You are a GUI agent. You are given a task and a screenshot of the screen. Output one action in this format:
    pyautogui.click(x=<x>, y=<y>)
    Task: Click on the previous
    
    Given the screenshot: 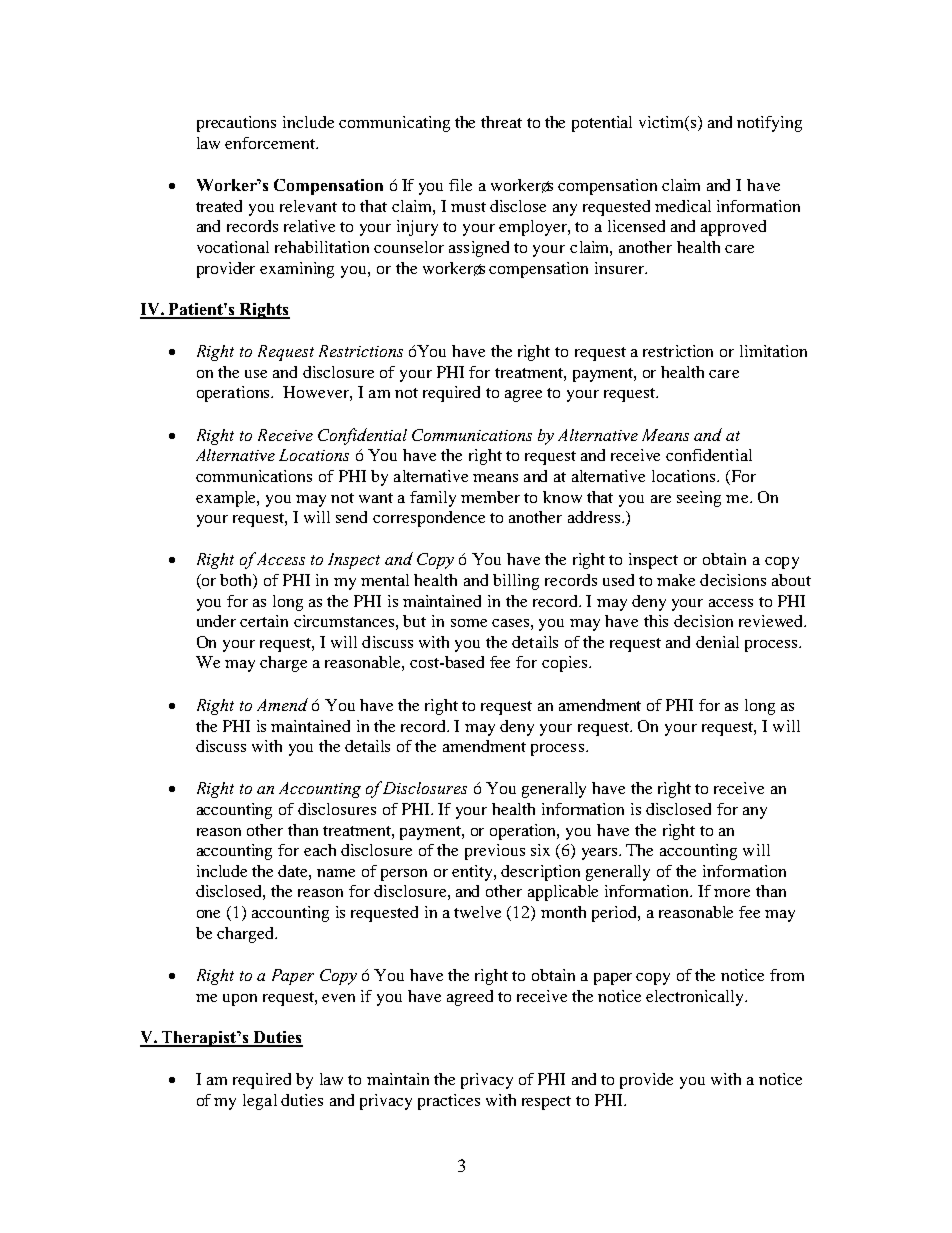 What is the action you would take?
    pyautogui.click(x=495, y=852)
